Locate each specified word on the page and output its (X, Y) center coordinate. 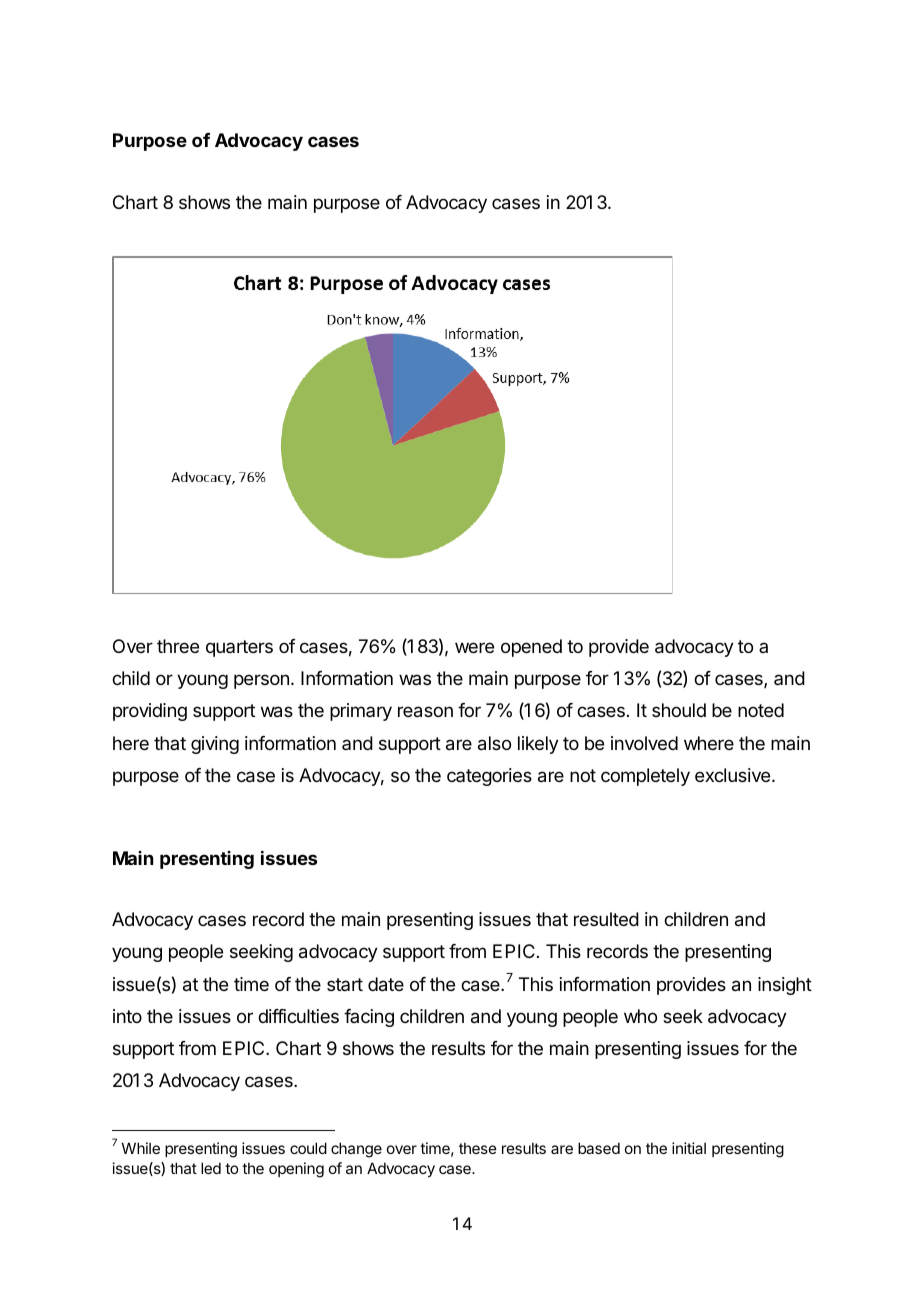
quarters (239, 648)
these (478, 1148)
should (679, 710)
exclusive (734, 775)
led (211, 1168)
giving (215, 745)
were (474, 647)
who (640, 1016)
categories (489, 777)
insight (785, 986)
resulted (606, 919)
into (127, 1016)
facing (369, 1018)
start (345, 984)
